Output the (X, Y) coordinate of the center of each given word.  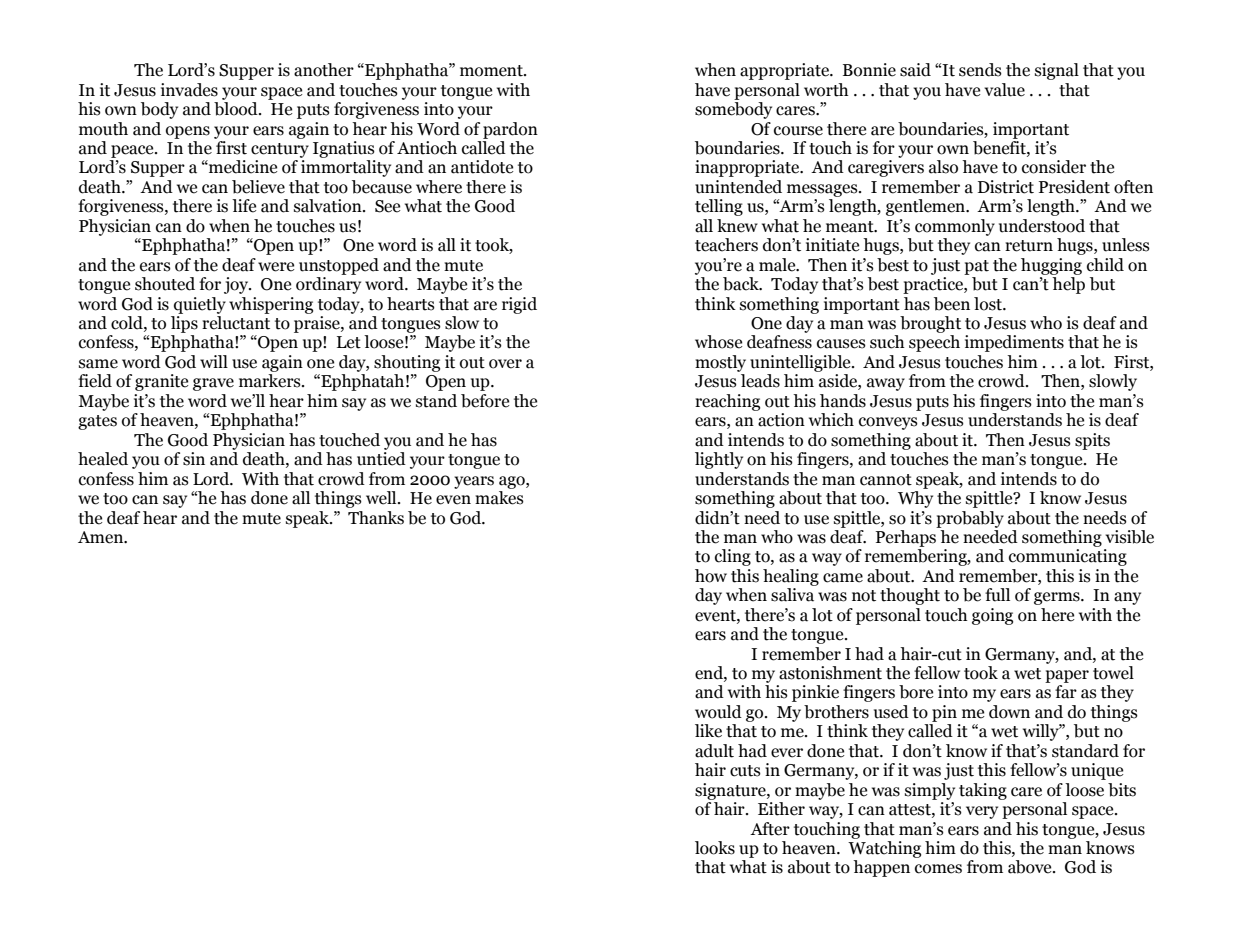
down (1009, 712)
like (708, 731)
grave (213, 384)
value (1004, 90)
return (1029, 246)
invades (189, 90)
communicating (1068, 557)
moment (492, 71)
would (718, 712)
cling (733, 557)
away (886, 384)
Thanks (376, 518)
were (276, 267)
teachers (726, 245)
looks (715, 848)
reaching (727, 402)
